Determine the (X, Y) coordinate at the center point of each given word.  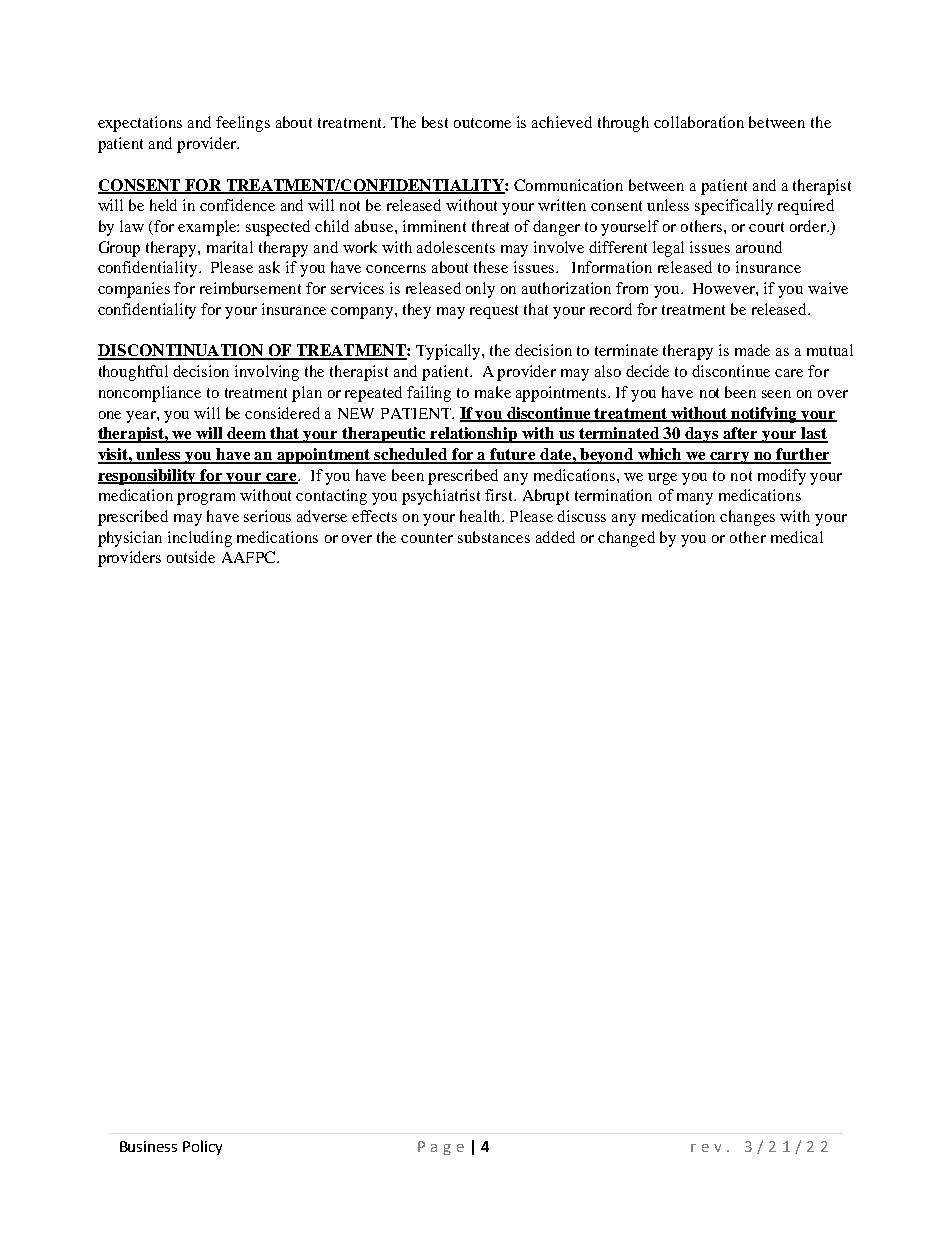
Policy (202, 1147)
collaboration (699, 122)
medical (797, 537)
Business (148, 1146)
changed (626, 539)
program (206, 499)
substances (494, 537)
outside (191, 557)
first (500, 495)
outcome (482, 123)
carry (730, 458)
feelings (243, 124)
